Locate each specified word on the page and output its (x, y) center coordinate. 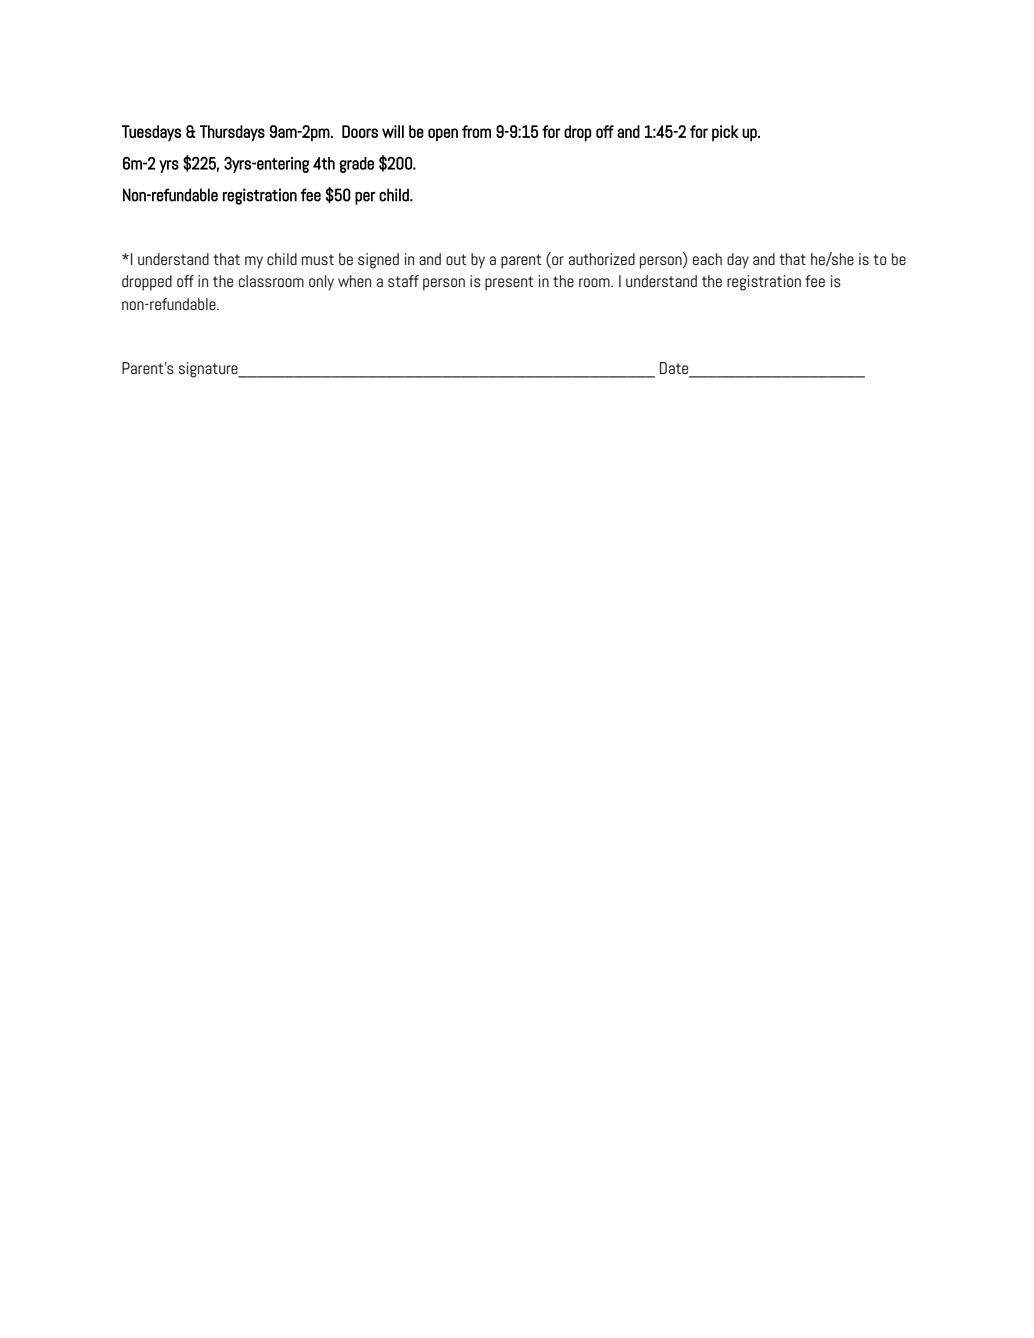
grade (356, 165)
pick (725, 133)
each (707, 259)
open (443, 135)
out (456, 259)
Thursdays (232, 133)
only (321, 283)
